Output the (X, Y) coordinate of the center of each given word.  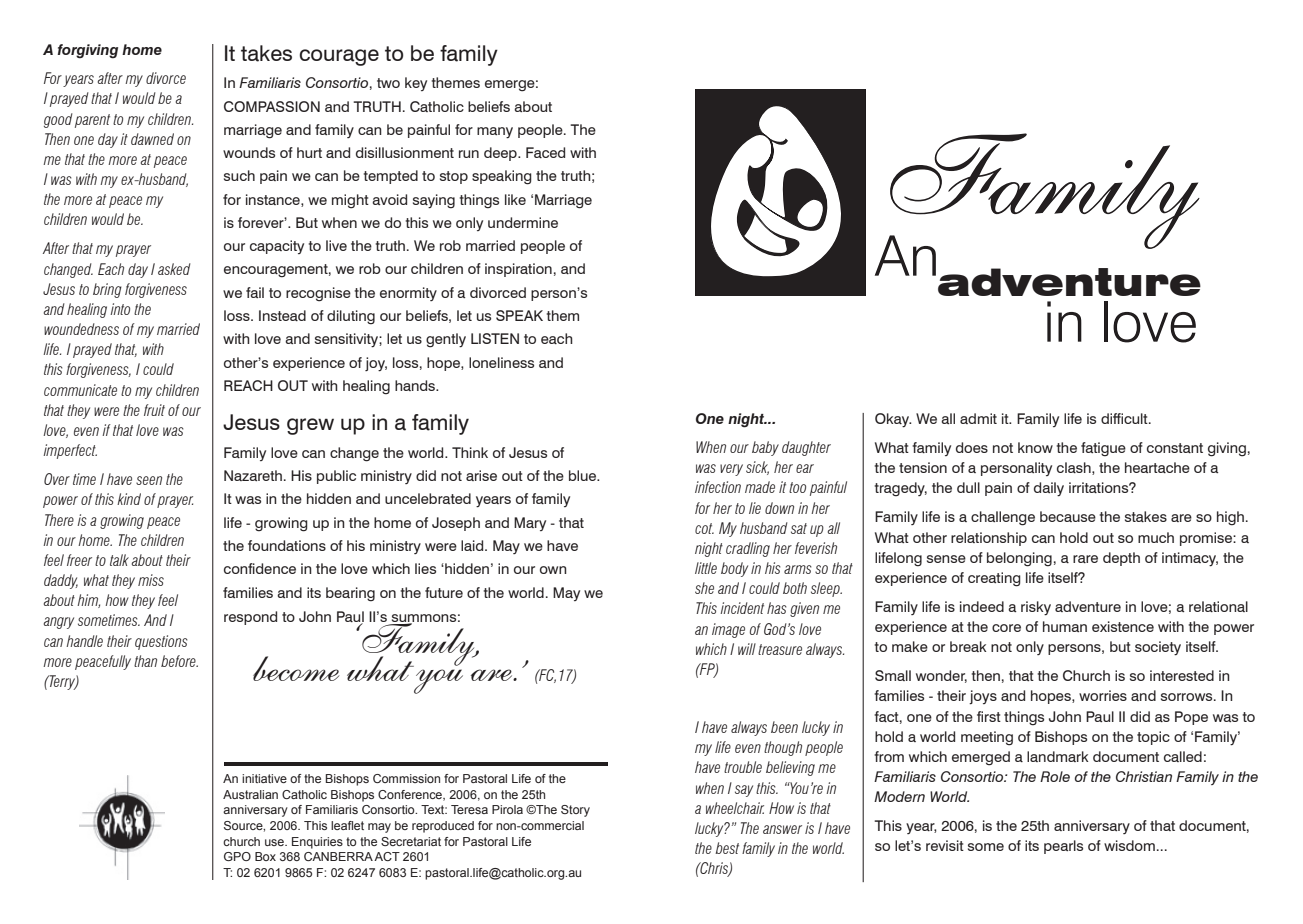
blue (584, 475)
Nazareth (253, 475)
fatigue (1103, 449)
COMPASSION (272, 106)
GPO (237, 856)
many (495, 133)
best (727, 848)
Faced (545, 152)
